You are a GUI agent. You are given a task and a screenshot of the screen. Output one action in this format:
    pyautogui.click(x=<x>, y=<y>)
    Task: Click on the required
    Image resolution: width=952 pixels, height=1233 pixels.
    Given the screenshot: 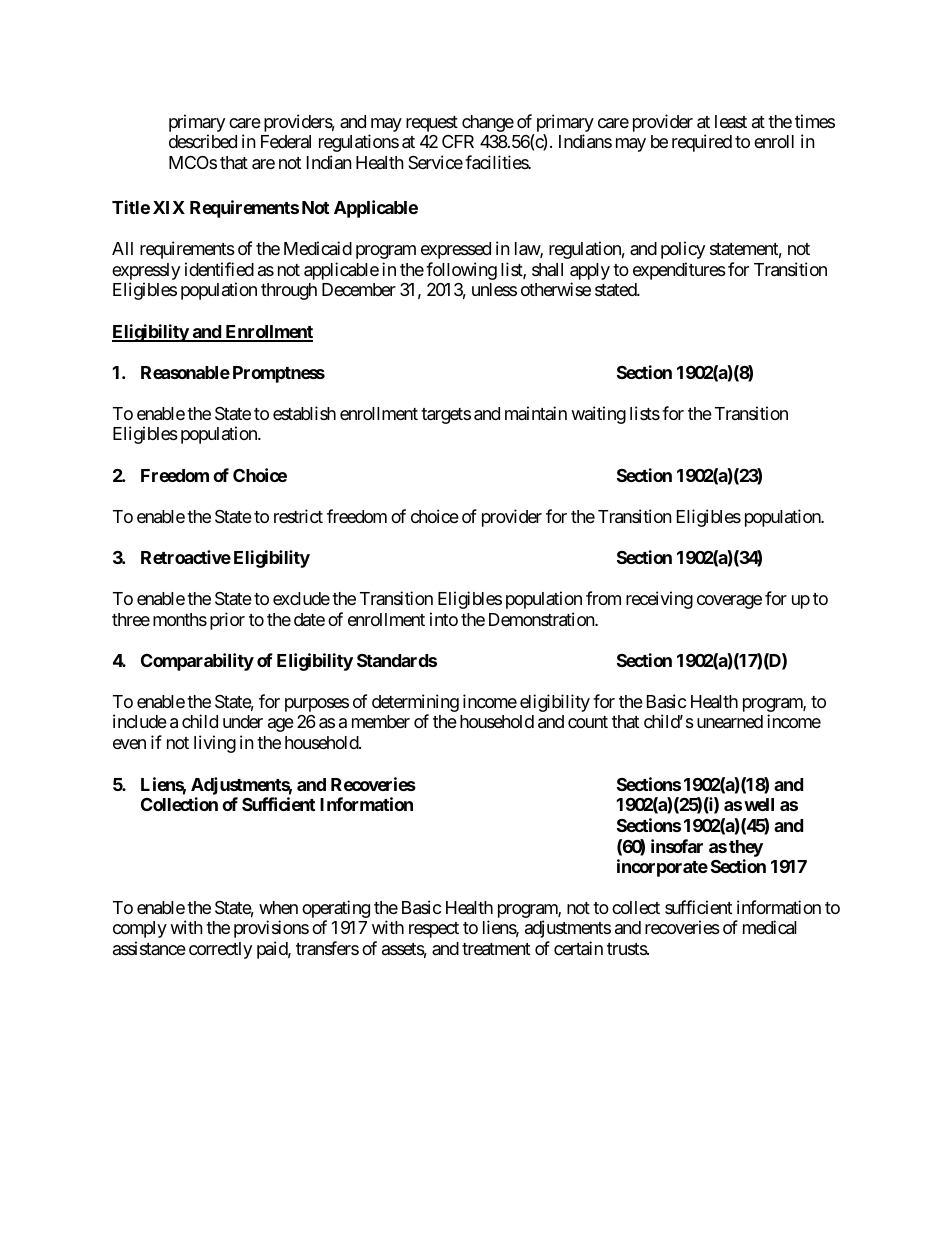 What is the action you would take?
    pyautogui.click(x=702, y=143)
